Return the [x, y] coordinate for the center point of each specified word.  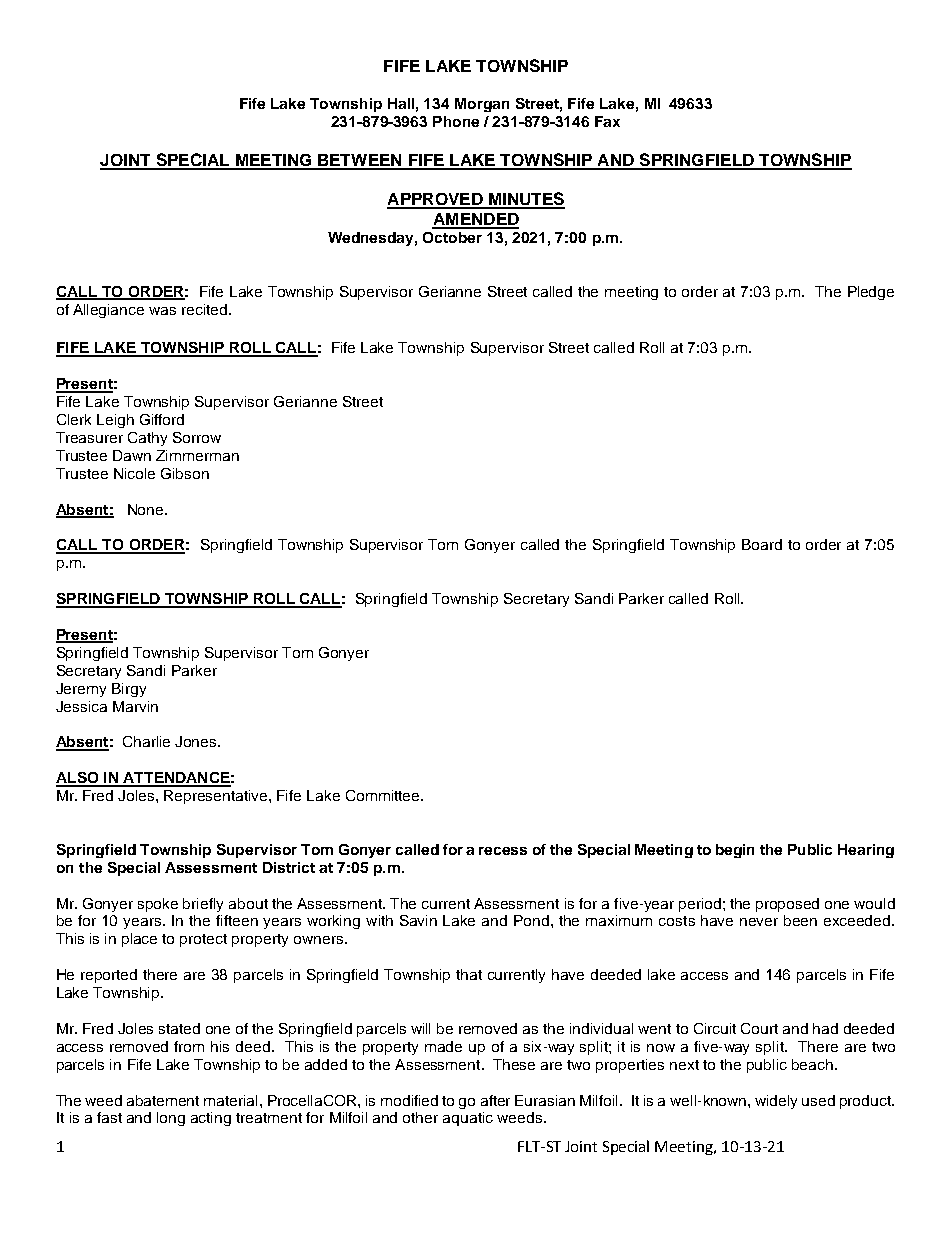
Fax [607, 121]
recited [204, 309]
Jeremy [81, 690]
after [495, 1100]
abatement [163, 1100]
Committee [384, 795]
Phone [456, 121]
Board [762, 544]
